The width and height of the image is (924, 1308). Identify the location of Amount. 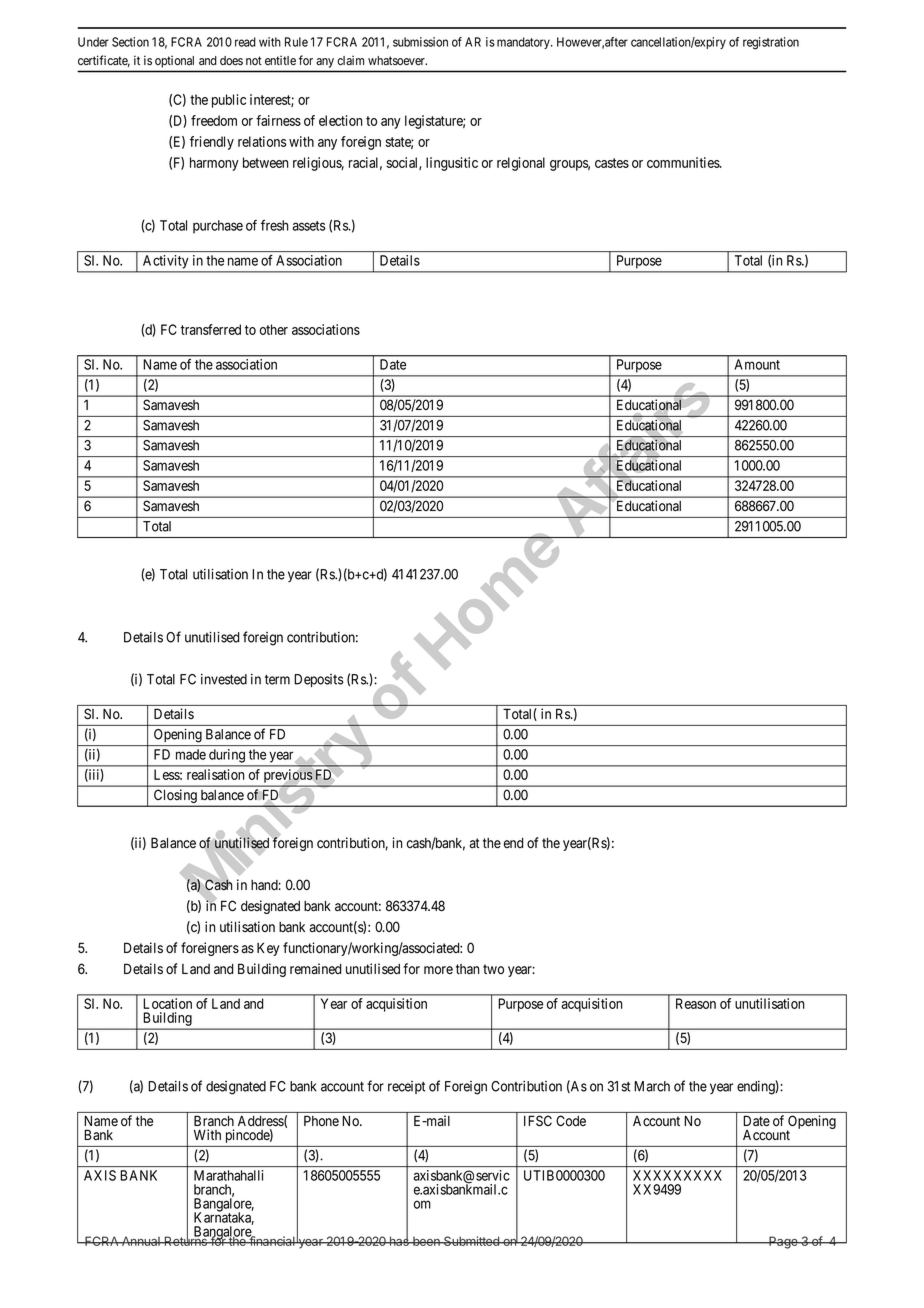
(757, 364).
